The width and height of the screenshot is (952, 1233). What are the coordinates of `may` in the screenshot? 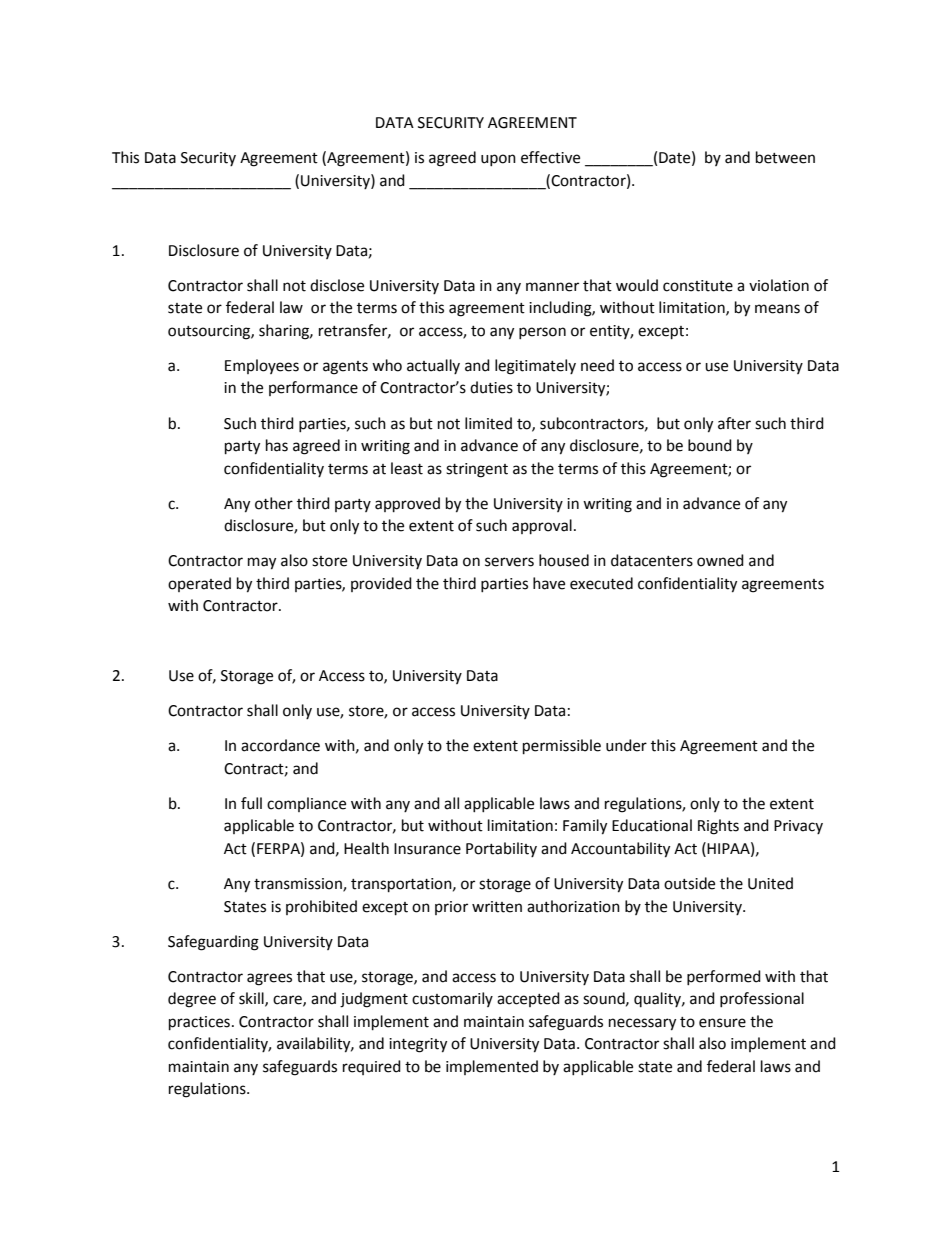 It's located at (262, 563).
